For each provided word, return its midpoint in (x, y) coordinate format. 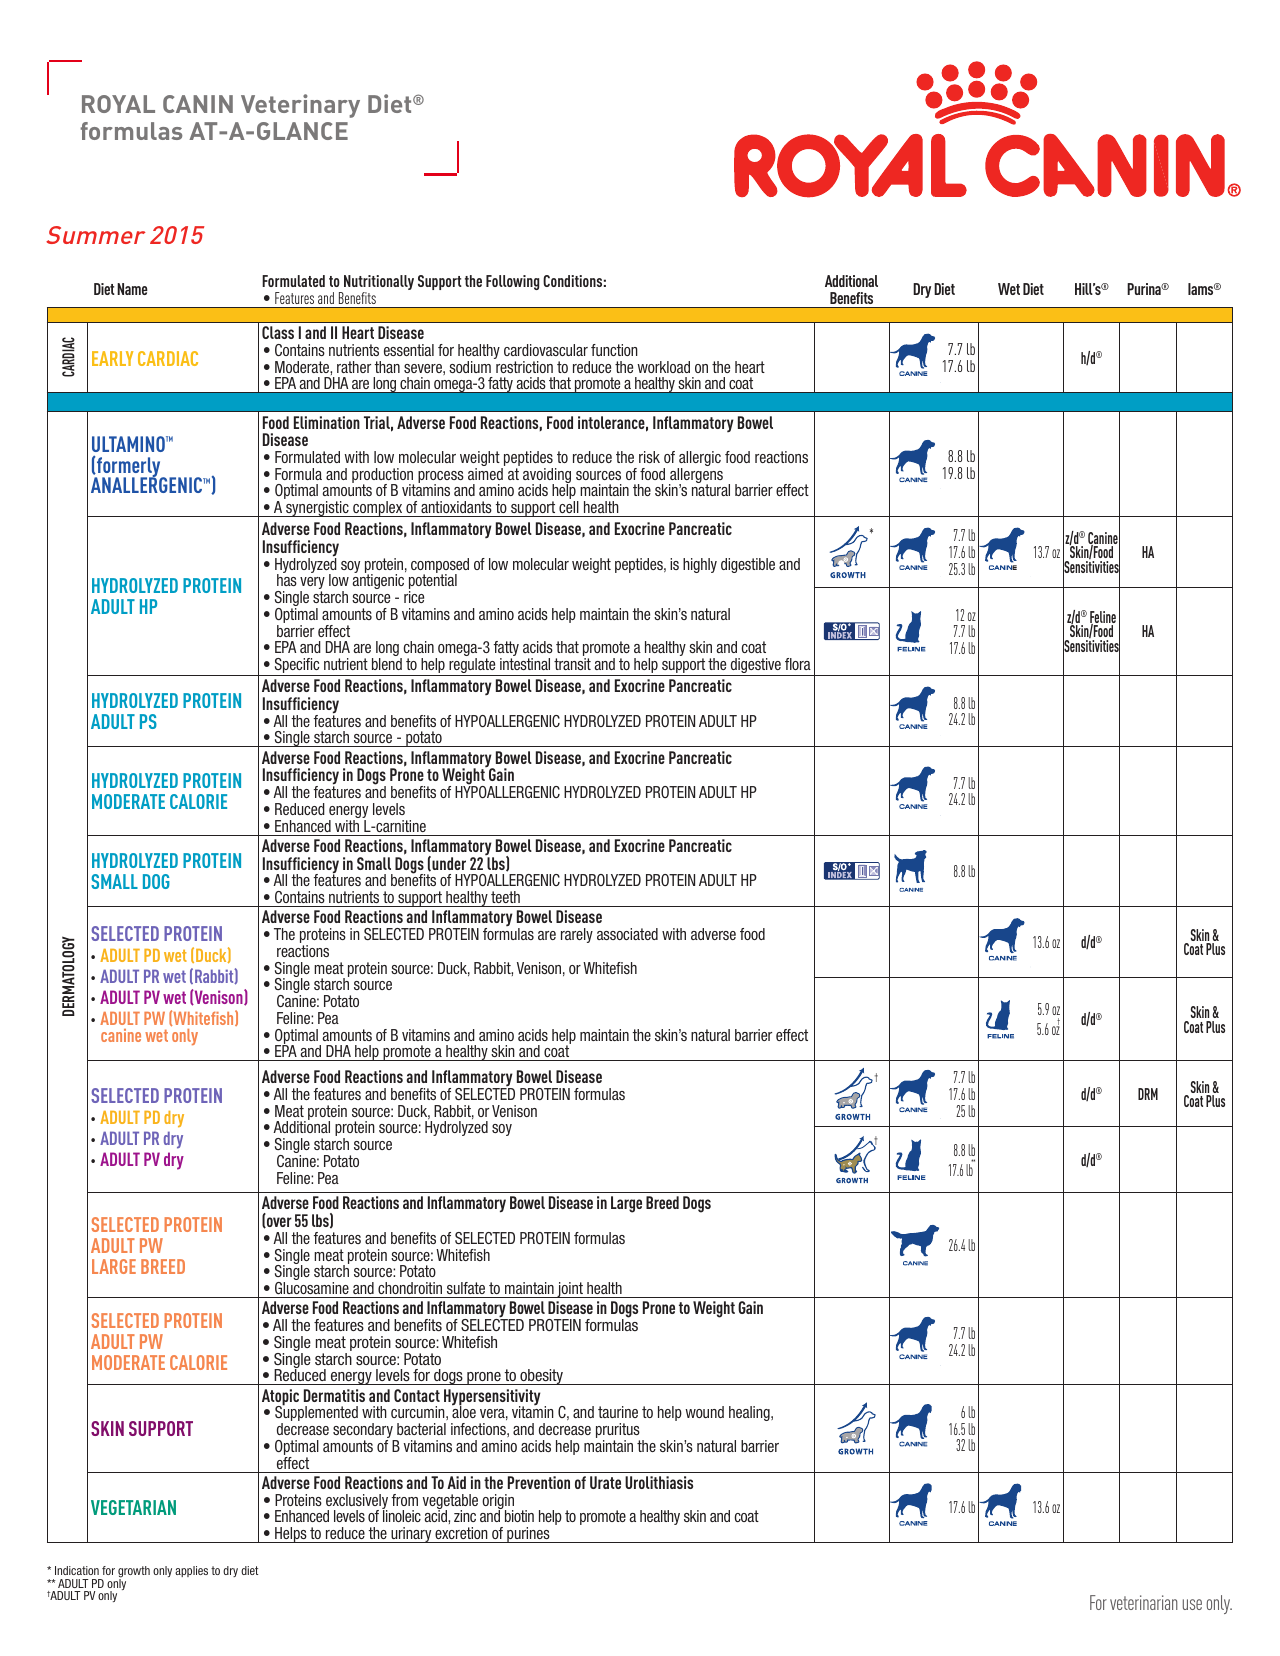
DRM (1148, 1094)
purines (528, 1535)
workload (663, 367)
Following (512, 282)
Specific (297, 667)
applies (191, 1571)
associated (627, 934)
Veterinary (300, 106)
